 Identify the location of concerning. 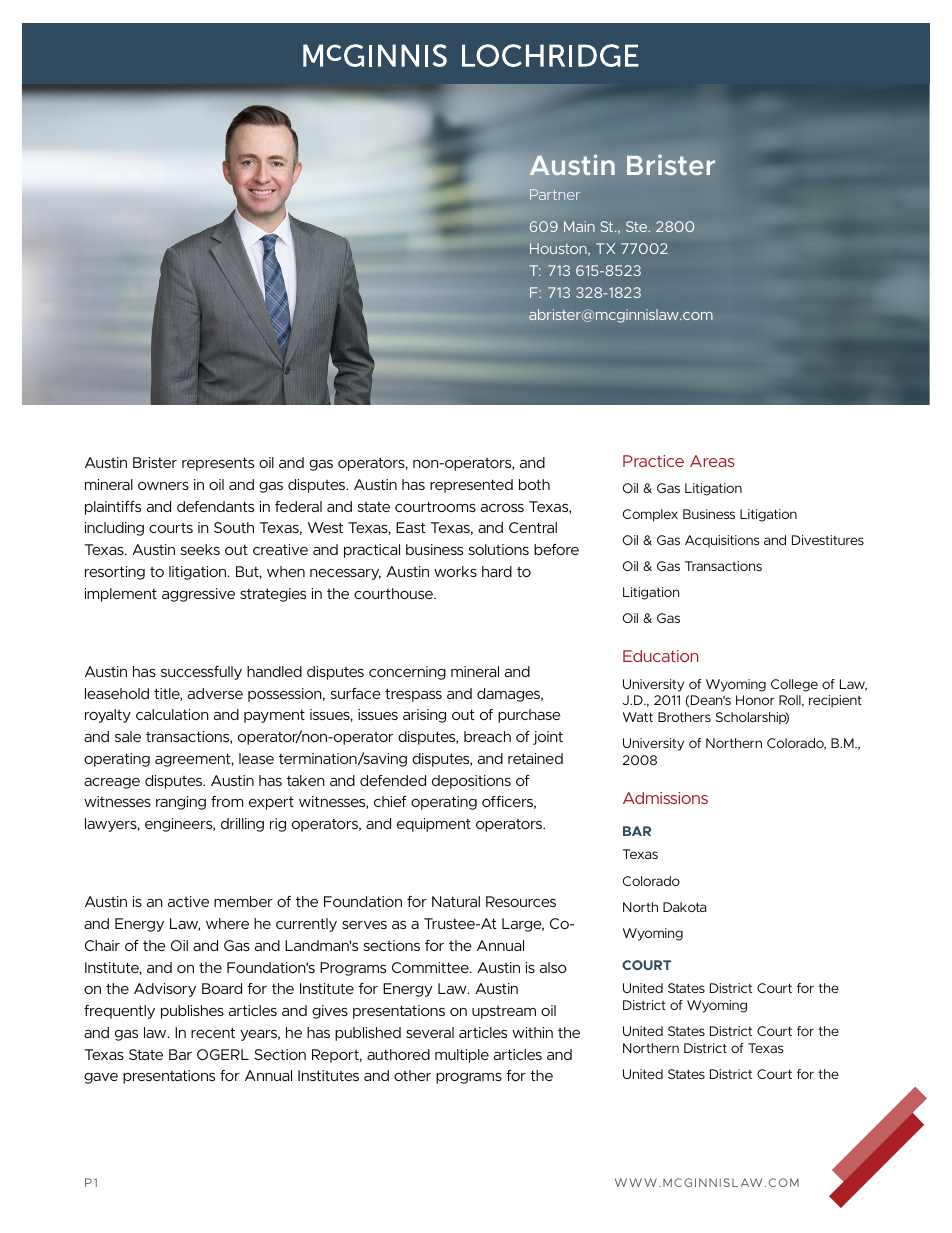
(407, 673).
